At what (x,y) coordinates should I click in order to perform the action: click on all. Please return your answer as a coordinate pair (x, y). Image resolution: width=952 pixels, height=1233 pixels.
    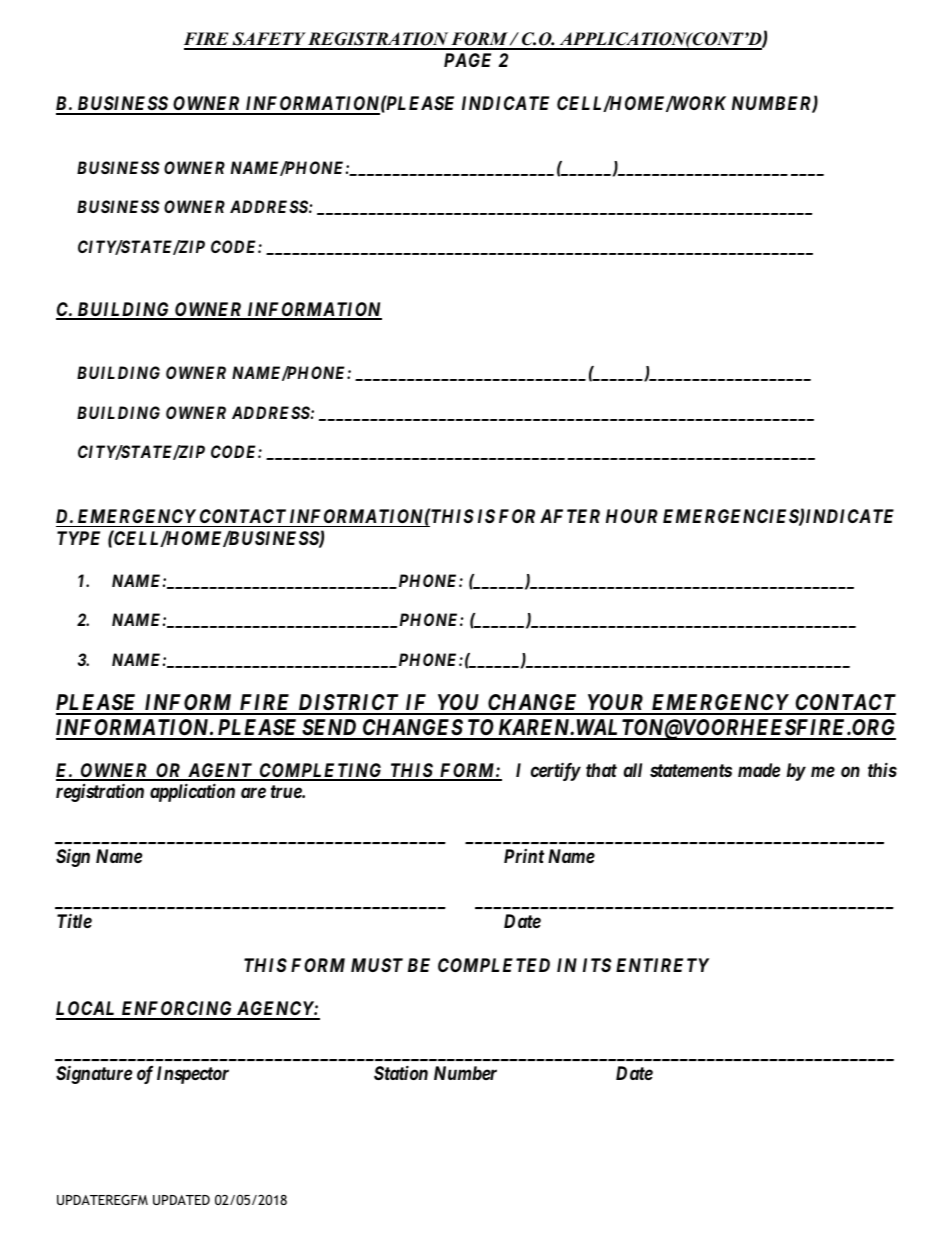
    Looking at the image, I should click on (633, 770).
